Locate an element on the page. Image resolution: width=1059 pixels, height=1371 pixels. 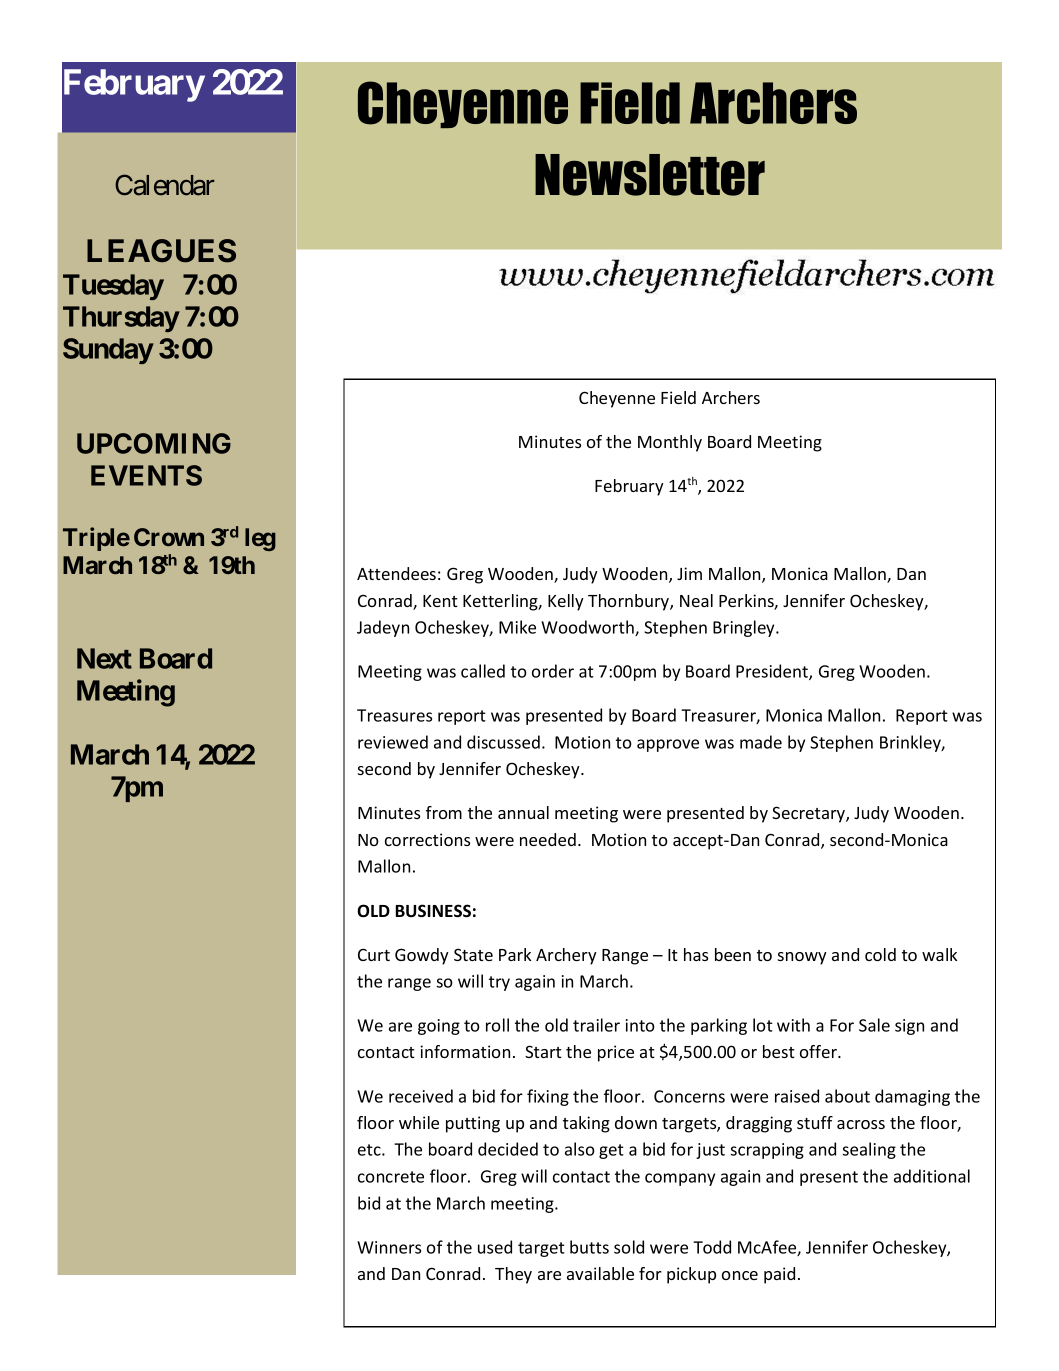
snowy is located at coordinates (802, 958).
